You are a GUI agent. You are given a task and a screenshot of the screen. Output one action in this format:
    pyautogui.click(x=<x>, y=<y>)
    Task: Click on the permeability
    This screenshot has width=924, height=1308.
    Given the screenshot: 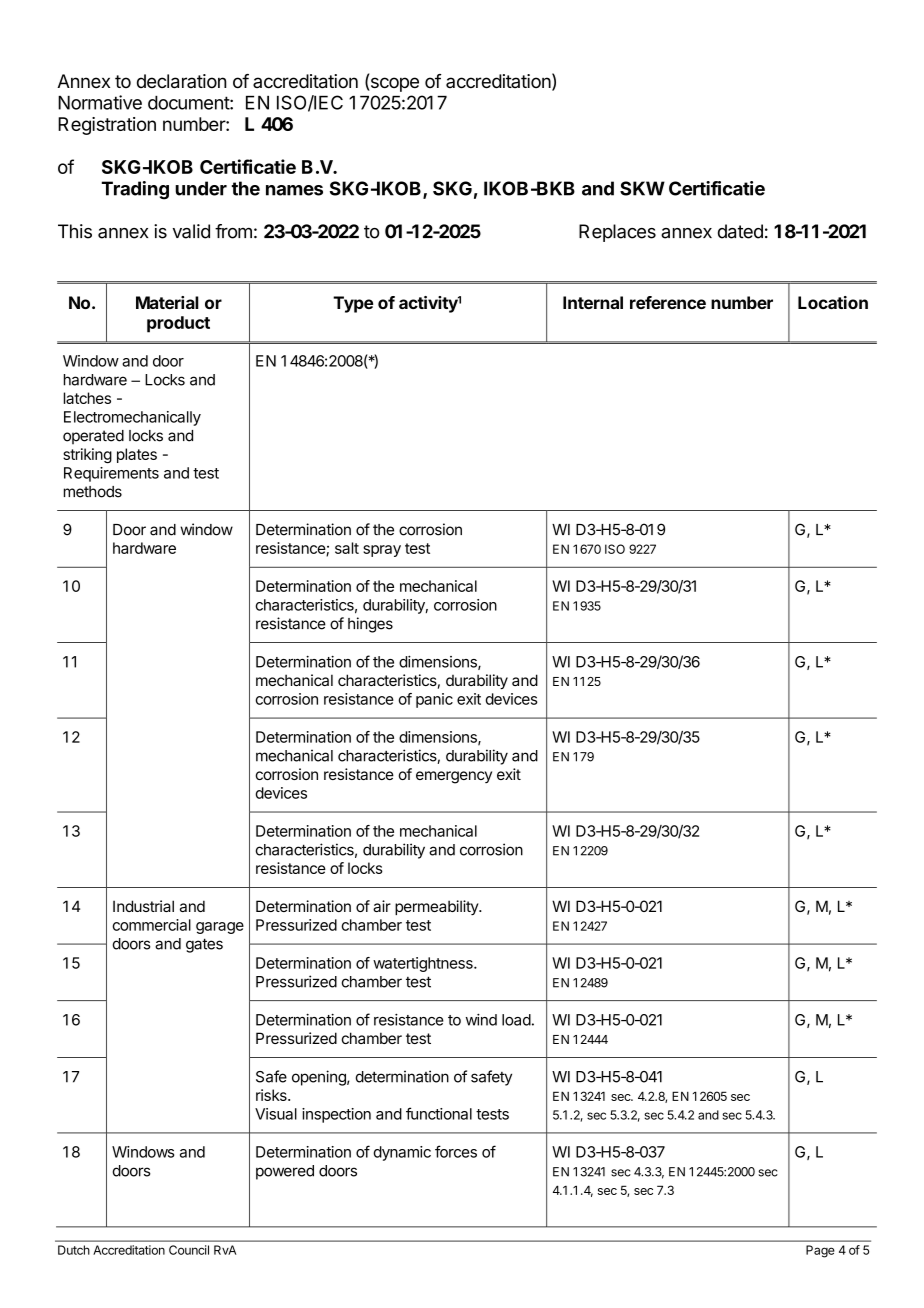 What is the action you would take?
    pyautogui.click(x=437, y=907)
